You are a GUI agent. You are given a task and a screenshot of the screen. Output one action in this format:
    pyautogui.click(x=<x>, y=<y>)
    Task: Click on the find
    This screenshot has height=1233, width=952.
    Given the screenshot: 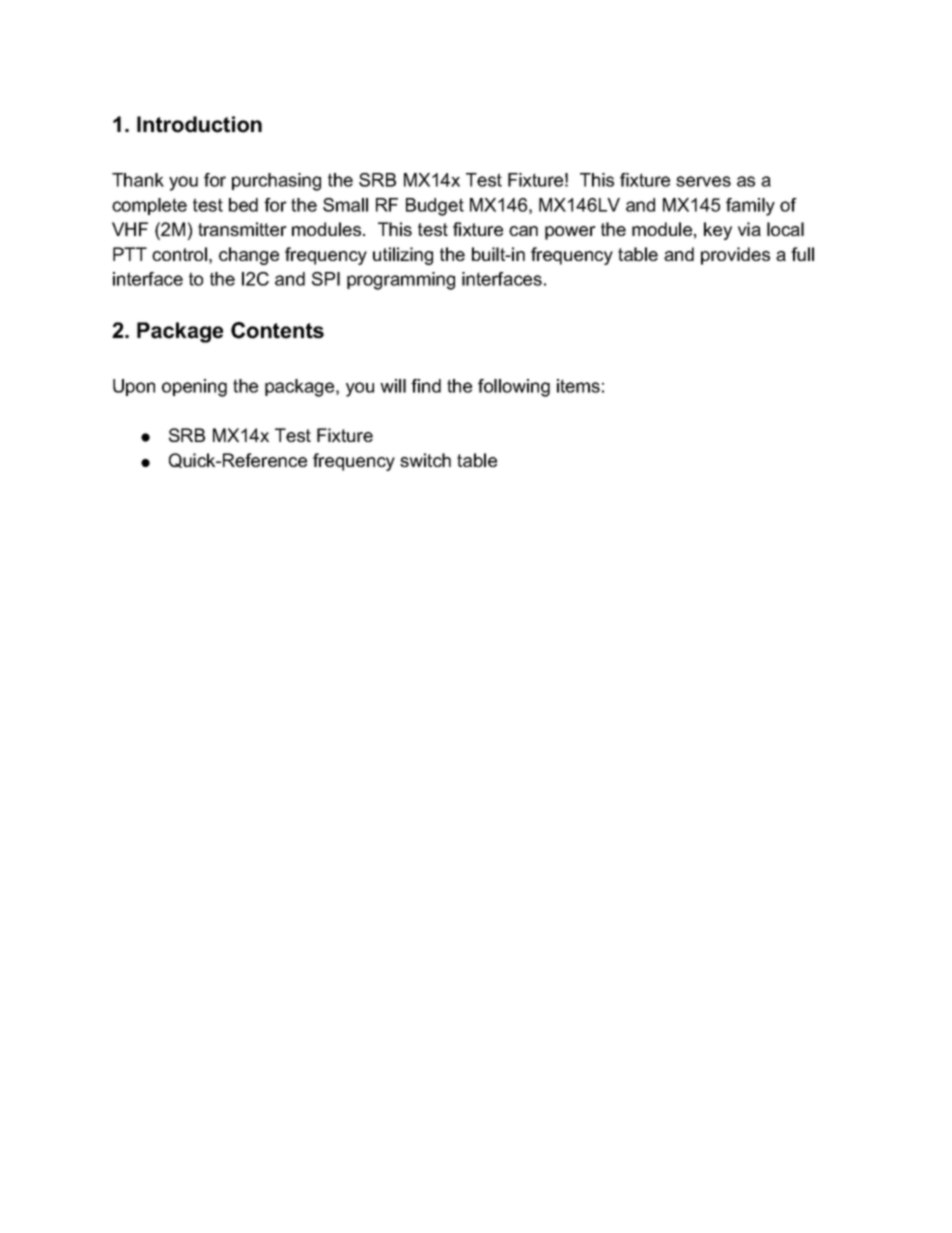 What is the action you would take?
    pyautogui.click(x=426, y=386)
